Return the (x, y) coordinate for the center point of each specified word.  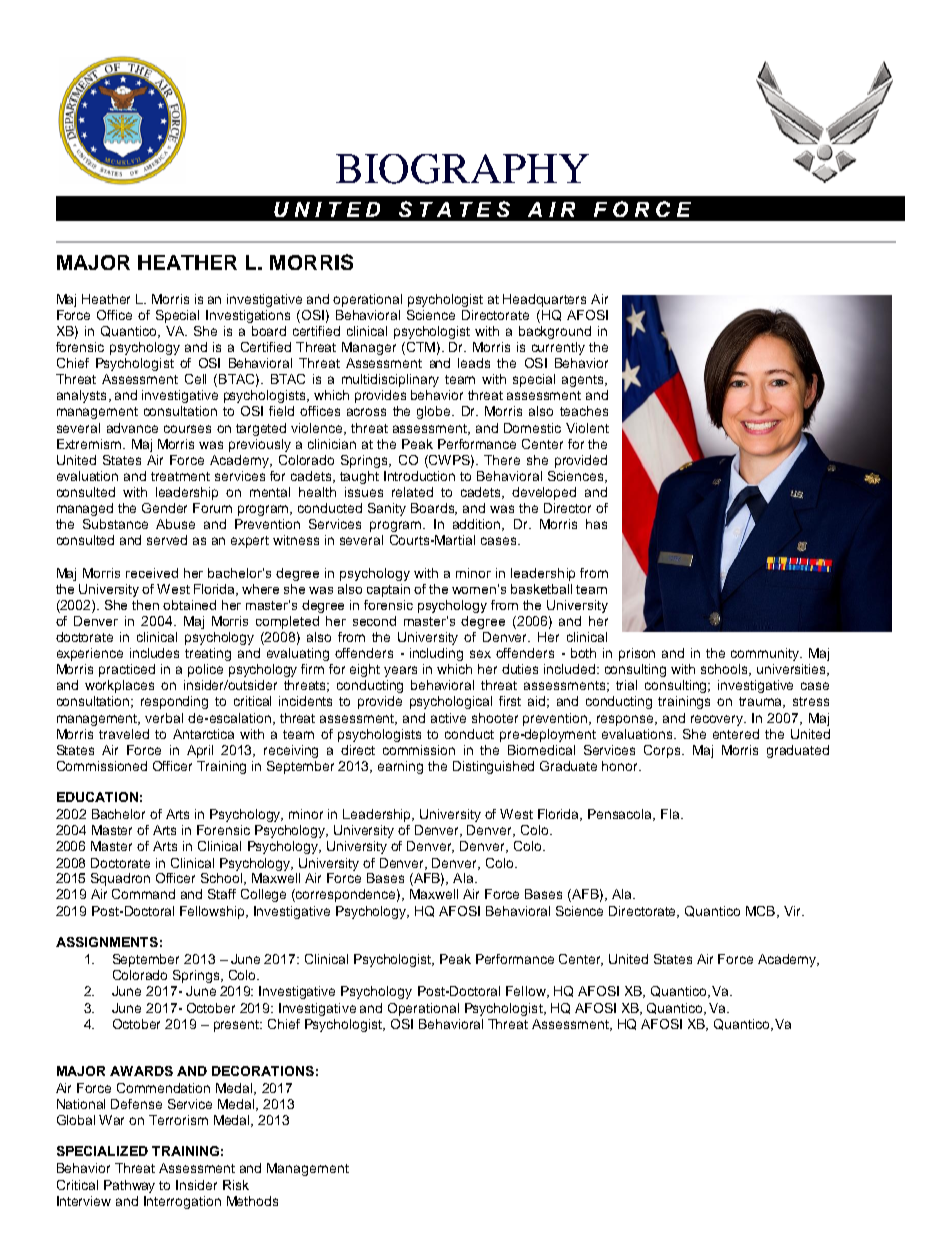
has (596, 524)
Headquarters (544, 300)
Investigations (248, 316)
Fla (671, 814)
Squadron (120, 879)
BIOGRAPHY (462, 169)
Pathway (129, 1186)
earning (400, 767)
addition (478, 525)
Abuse (175, 524)
